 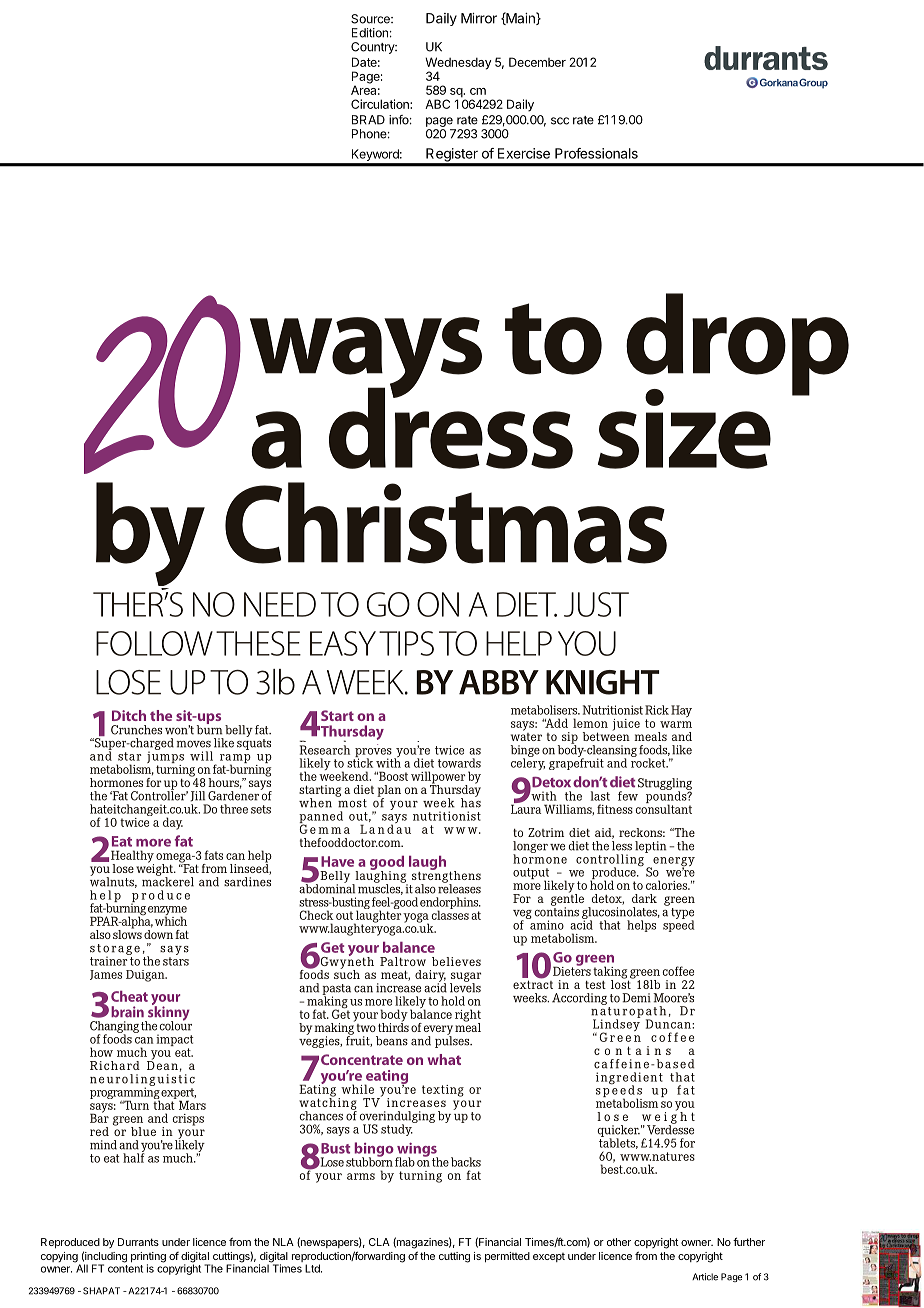 What do you see at coordinates (371, 19) in the screenshot?
I see `Source` at bounding box center [371, 19].
